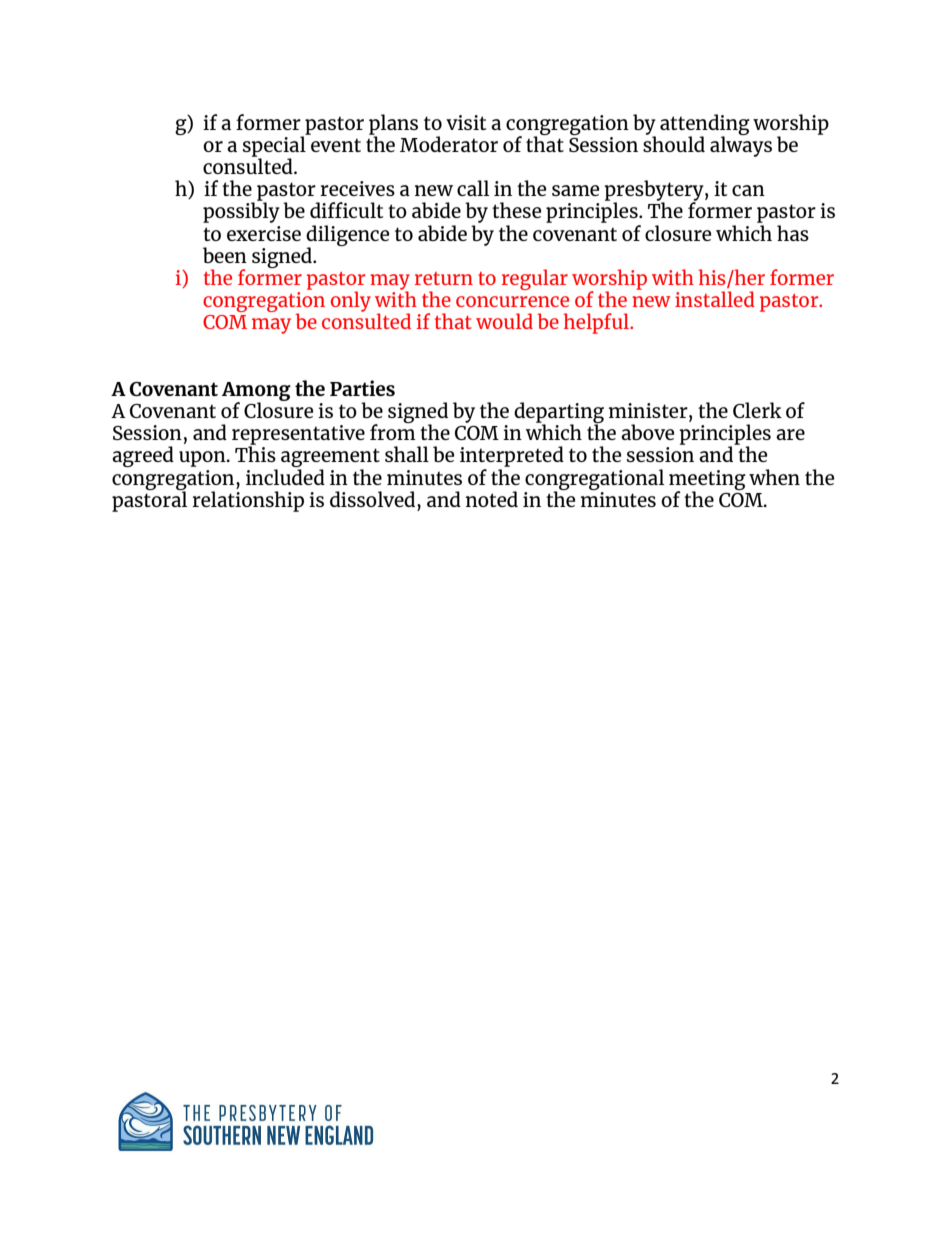  What do you see at coordinates (351, 301) in the screenshot?
I see `only` at bounding box center [351, 301].
